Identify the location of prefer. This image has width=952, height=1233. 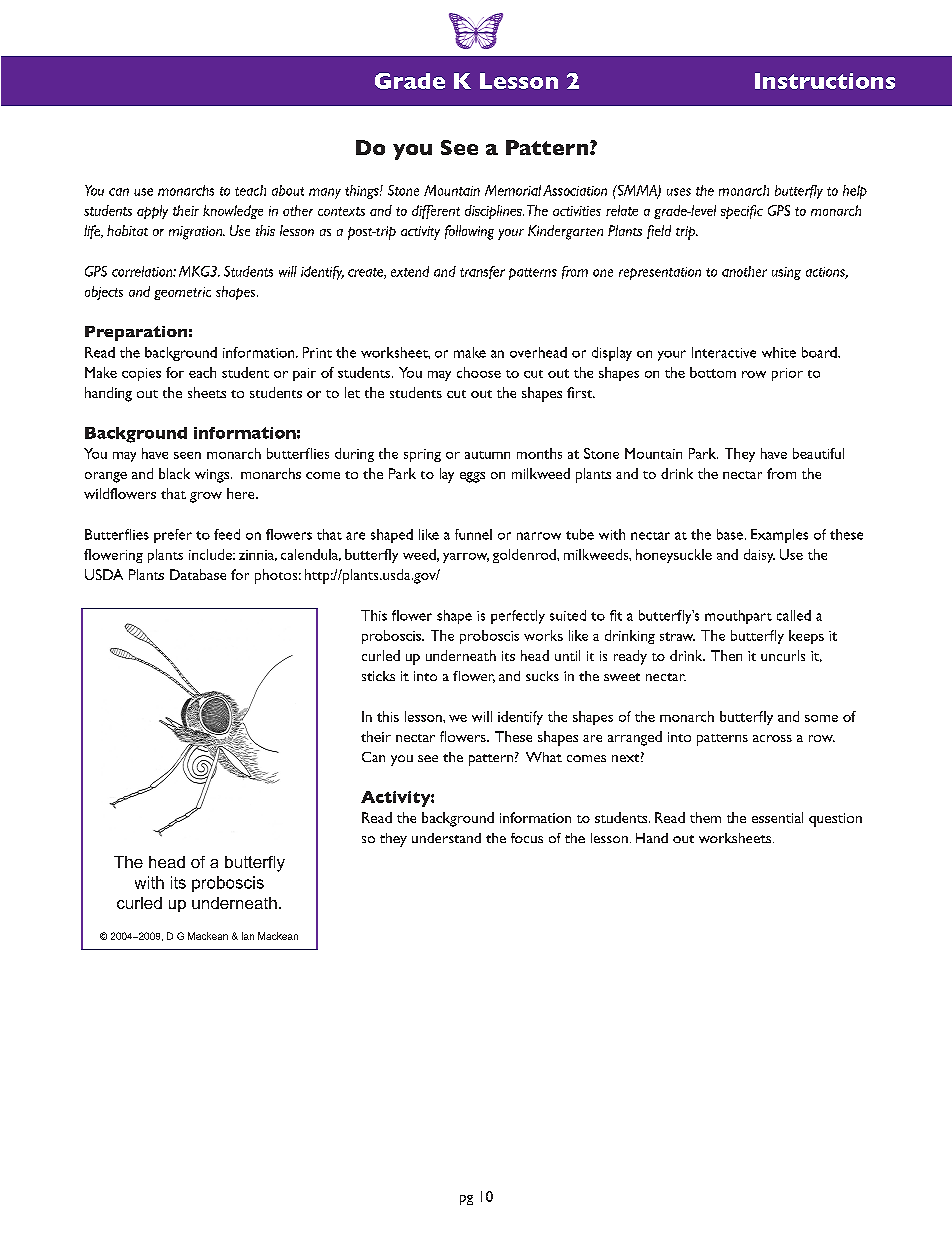
(173, 536).
